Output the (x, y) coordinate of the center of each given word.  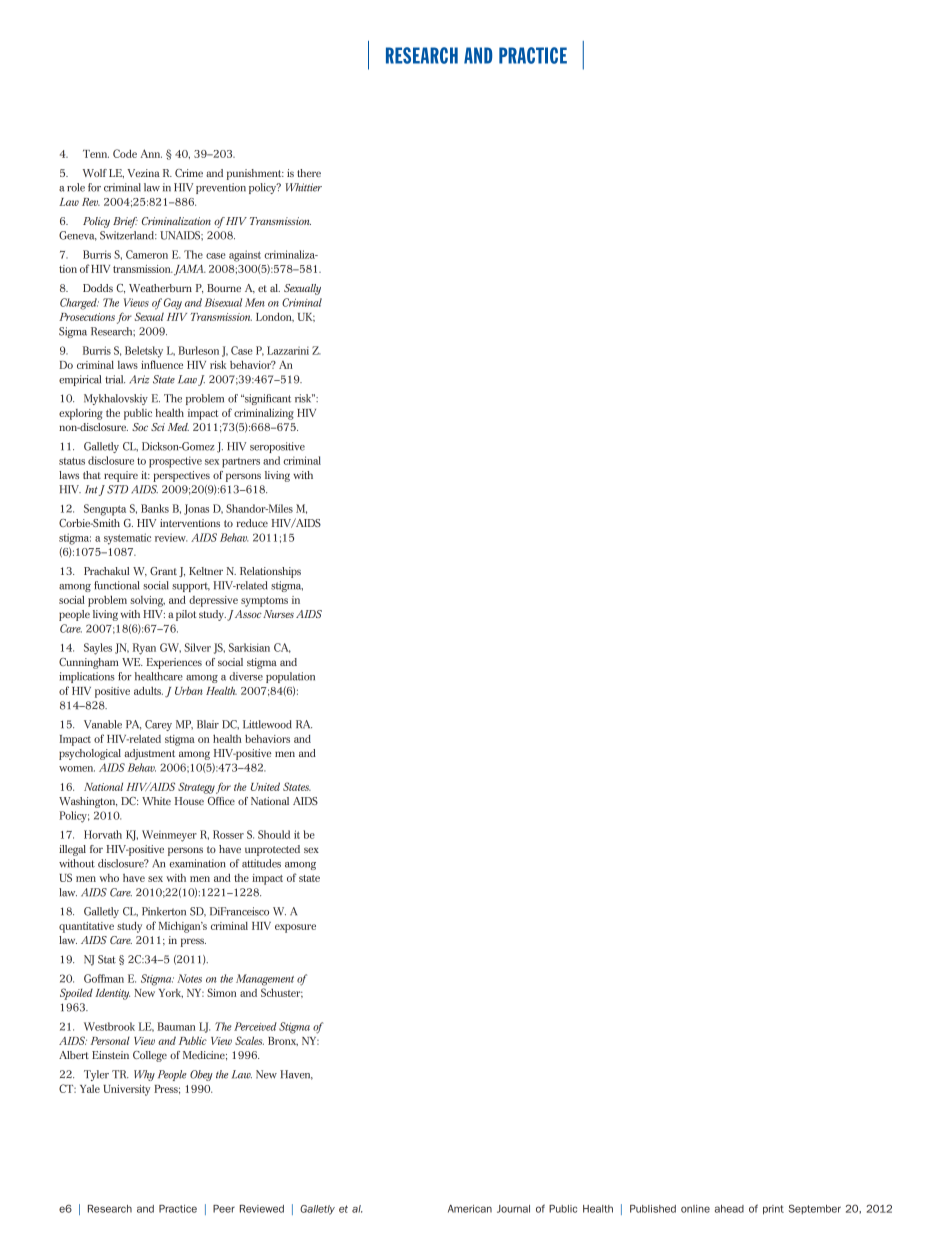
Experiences (174, 663)
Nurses (278, 614)
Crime (189, 173)
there (309, 173)
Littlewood (267, 724)
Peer (224, 1209)
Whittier (304, 187)
